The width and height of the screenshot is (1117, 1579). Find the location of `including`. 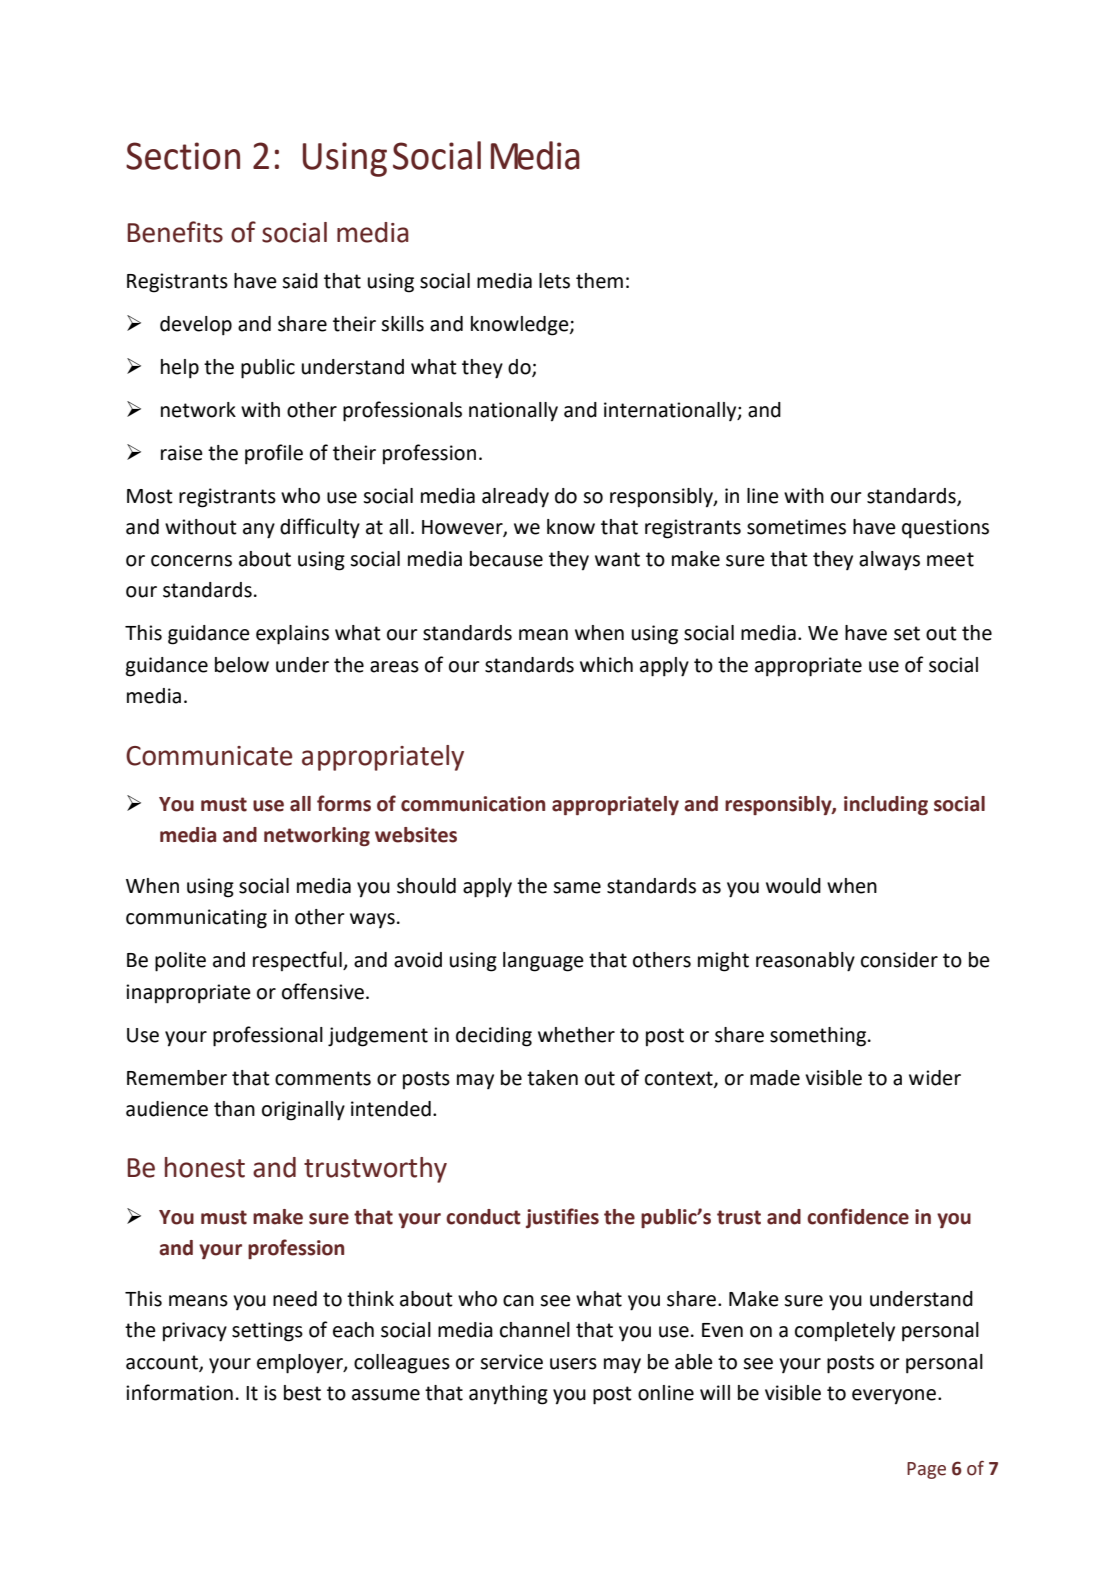

including is located at coordinates (886, 805).
